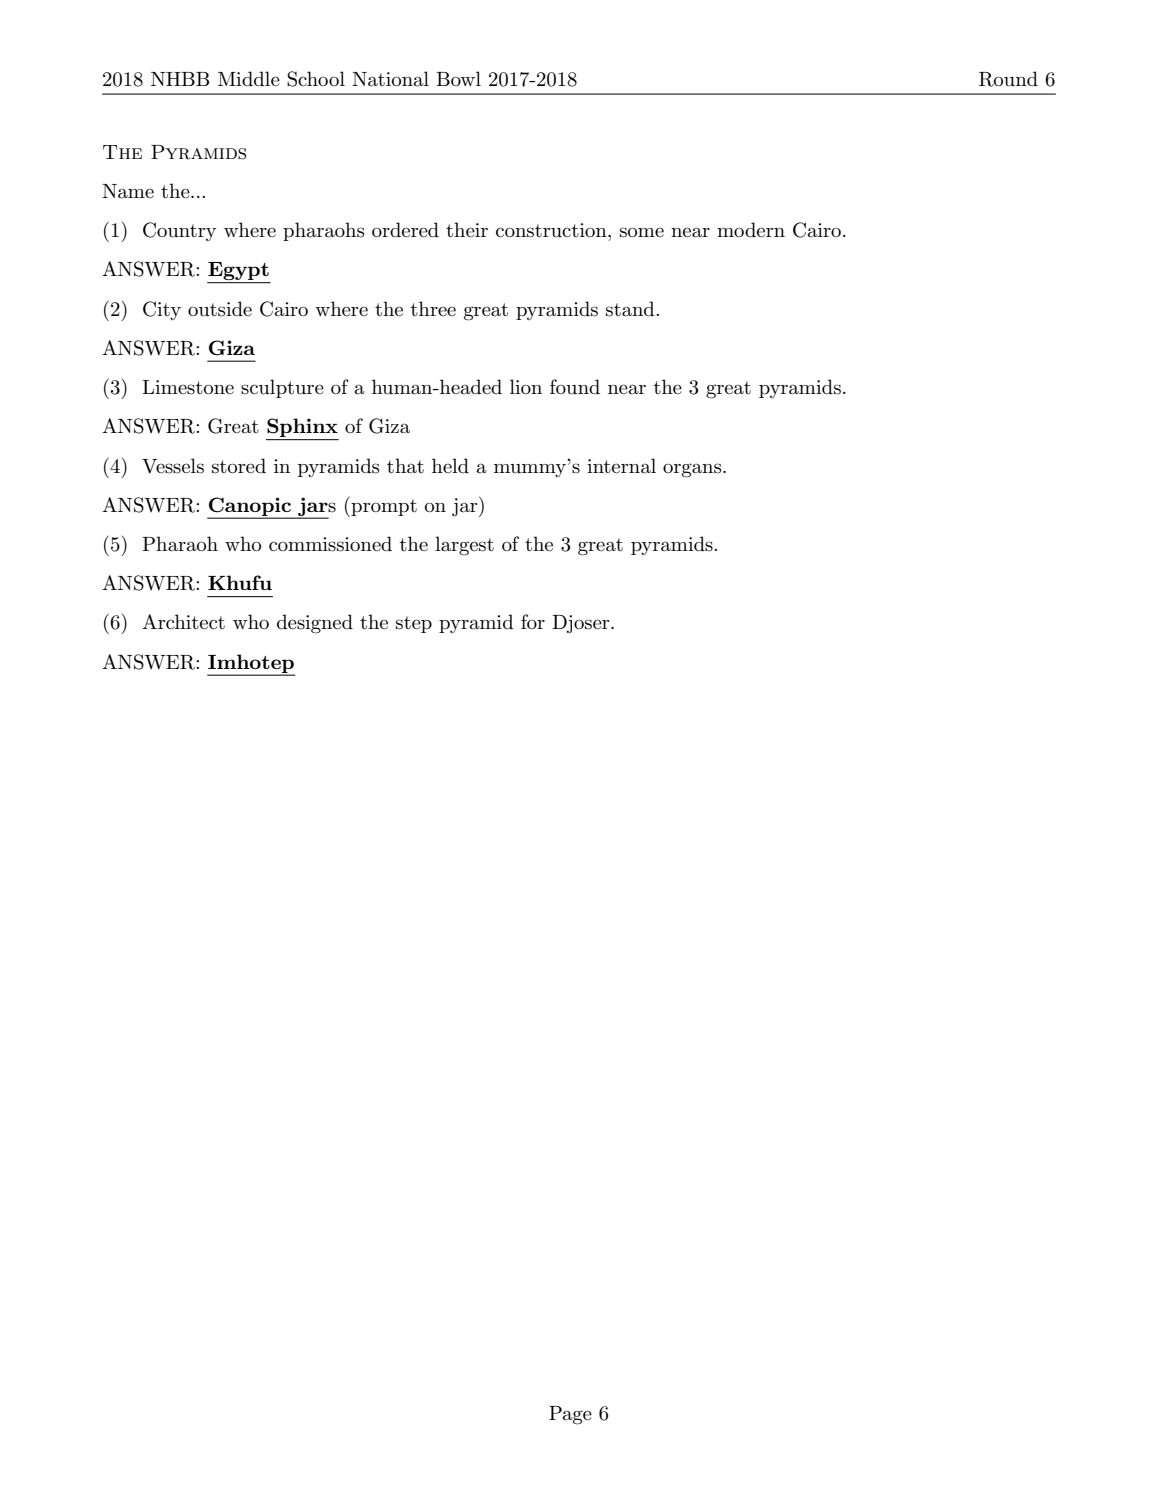  Describe the element at coordinates (464, 546) in the screenshot. I see `largest` at that location.
